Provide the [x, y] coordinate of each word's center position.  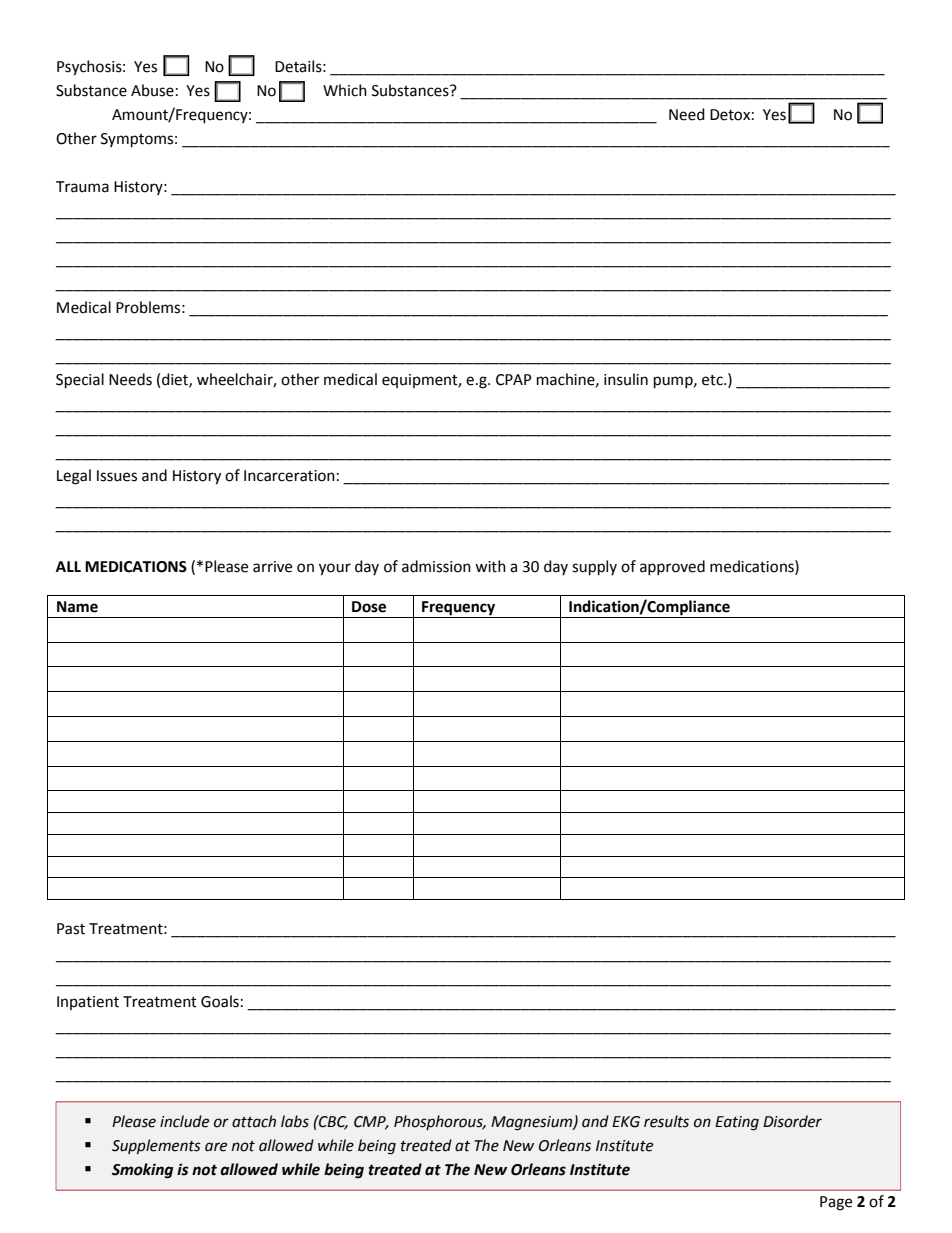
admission [436, 566]
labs [295, 1121]
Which [345, 90]
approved [672, 567]
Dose [369, 607]
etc [713, 380]
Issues [117, 476]
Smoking [142, 1171]
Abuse [152, 90]
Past [71, 929]
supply [594, 568]
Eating [737, 1123]
